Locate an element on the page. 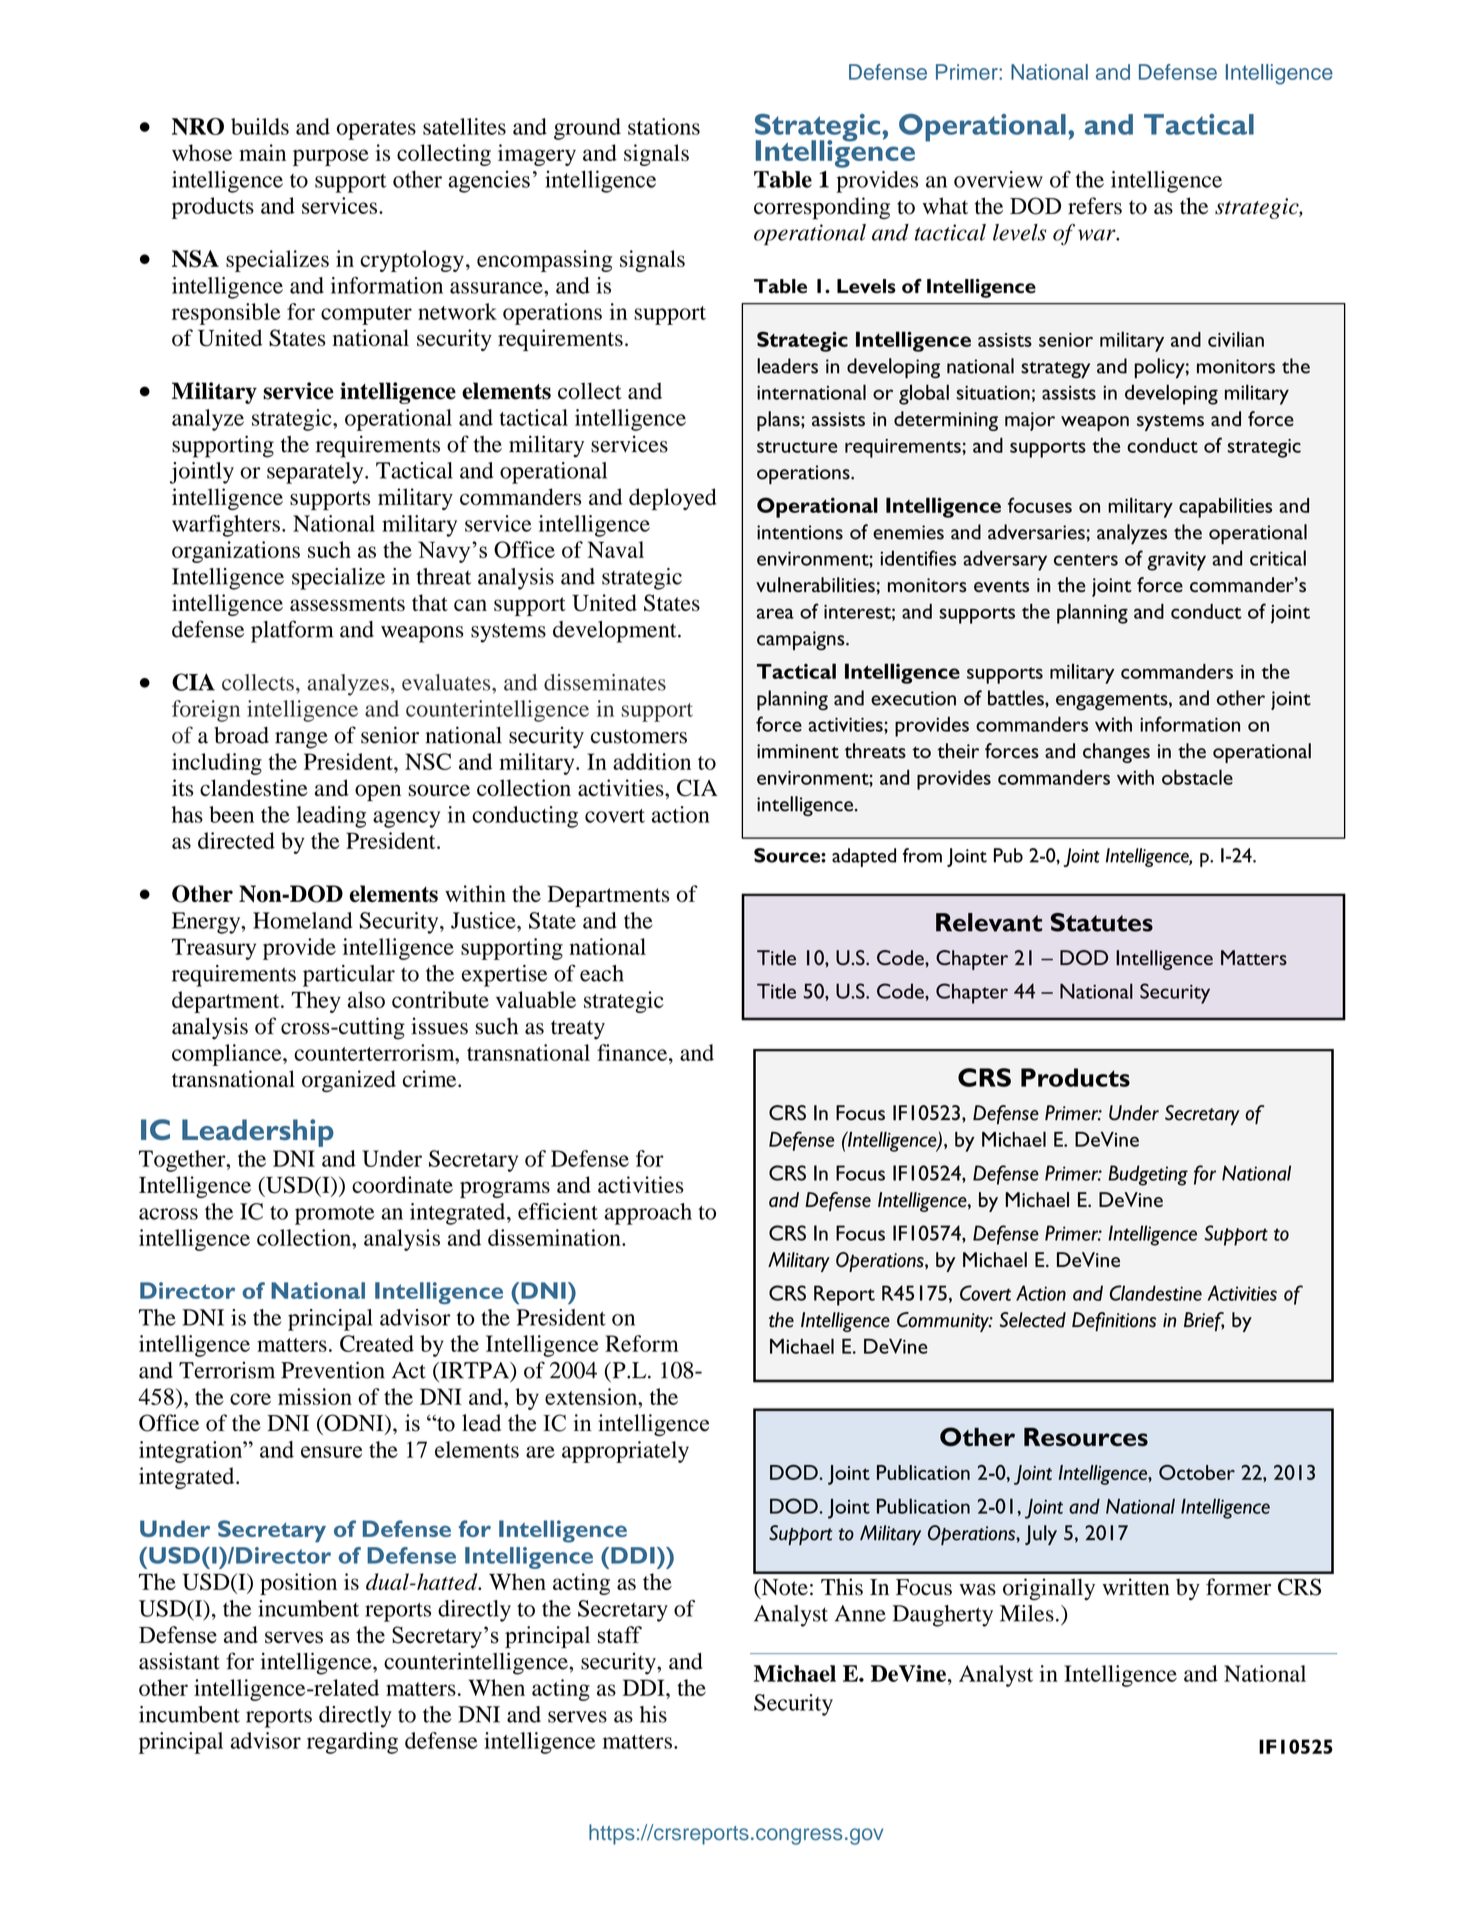 This document has height=1905, width=1472. regarding is located at coordinates (352, 1743).
